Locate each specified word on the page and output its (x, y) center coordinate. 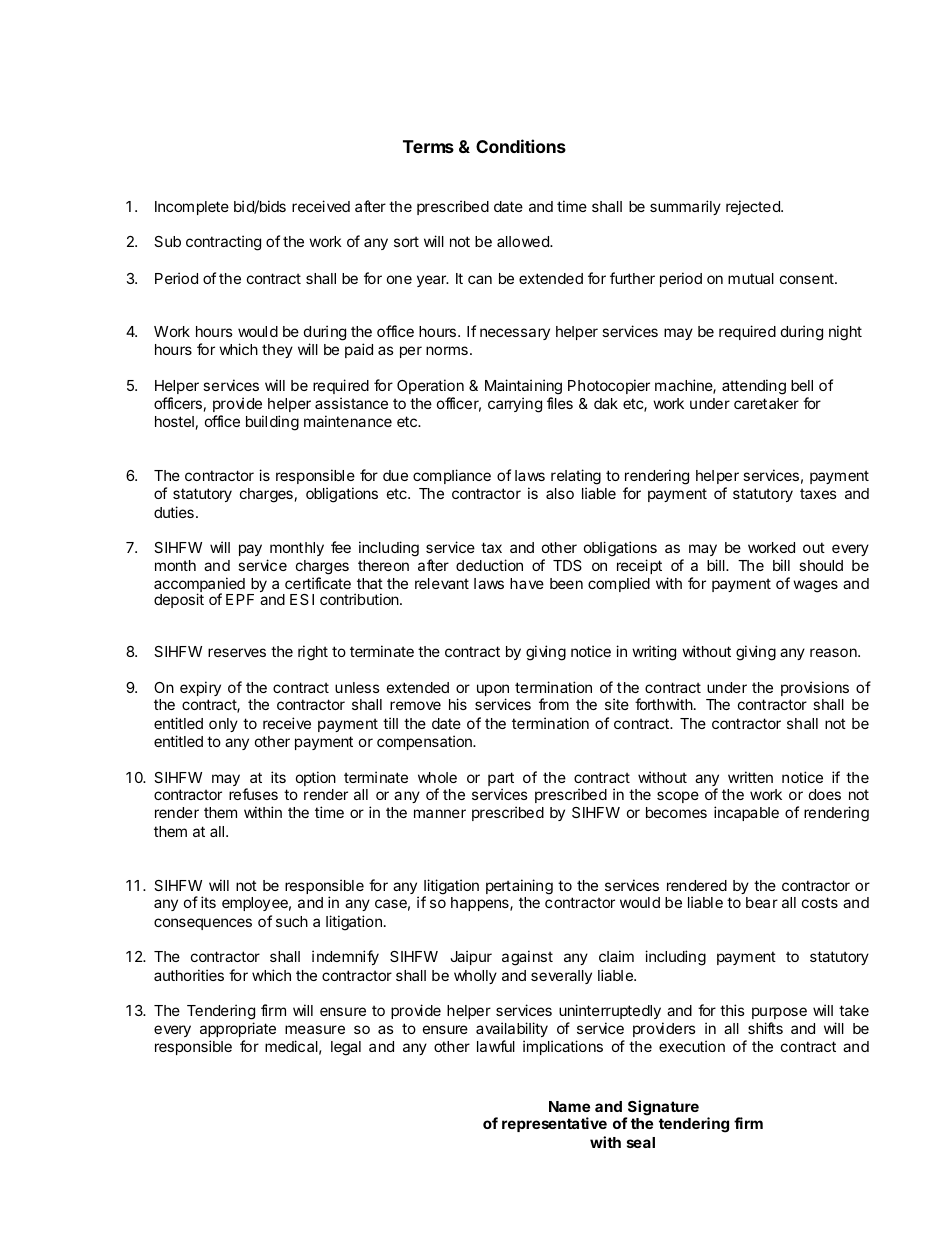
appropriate (238, 1029)
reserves (237, 652)
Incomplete (192, 208)
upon (493, 691)
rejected (754, 207)
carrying (515, 405)
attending (754, 387)
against (527, 958)
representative (554, 1124)
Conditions (521, 146)
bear (762, 902)
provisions (815, 688)
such (292, 921)
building (272, 423)
